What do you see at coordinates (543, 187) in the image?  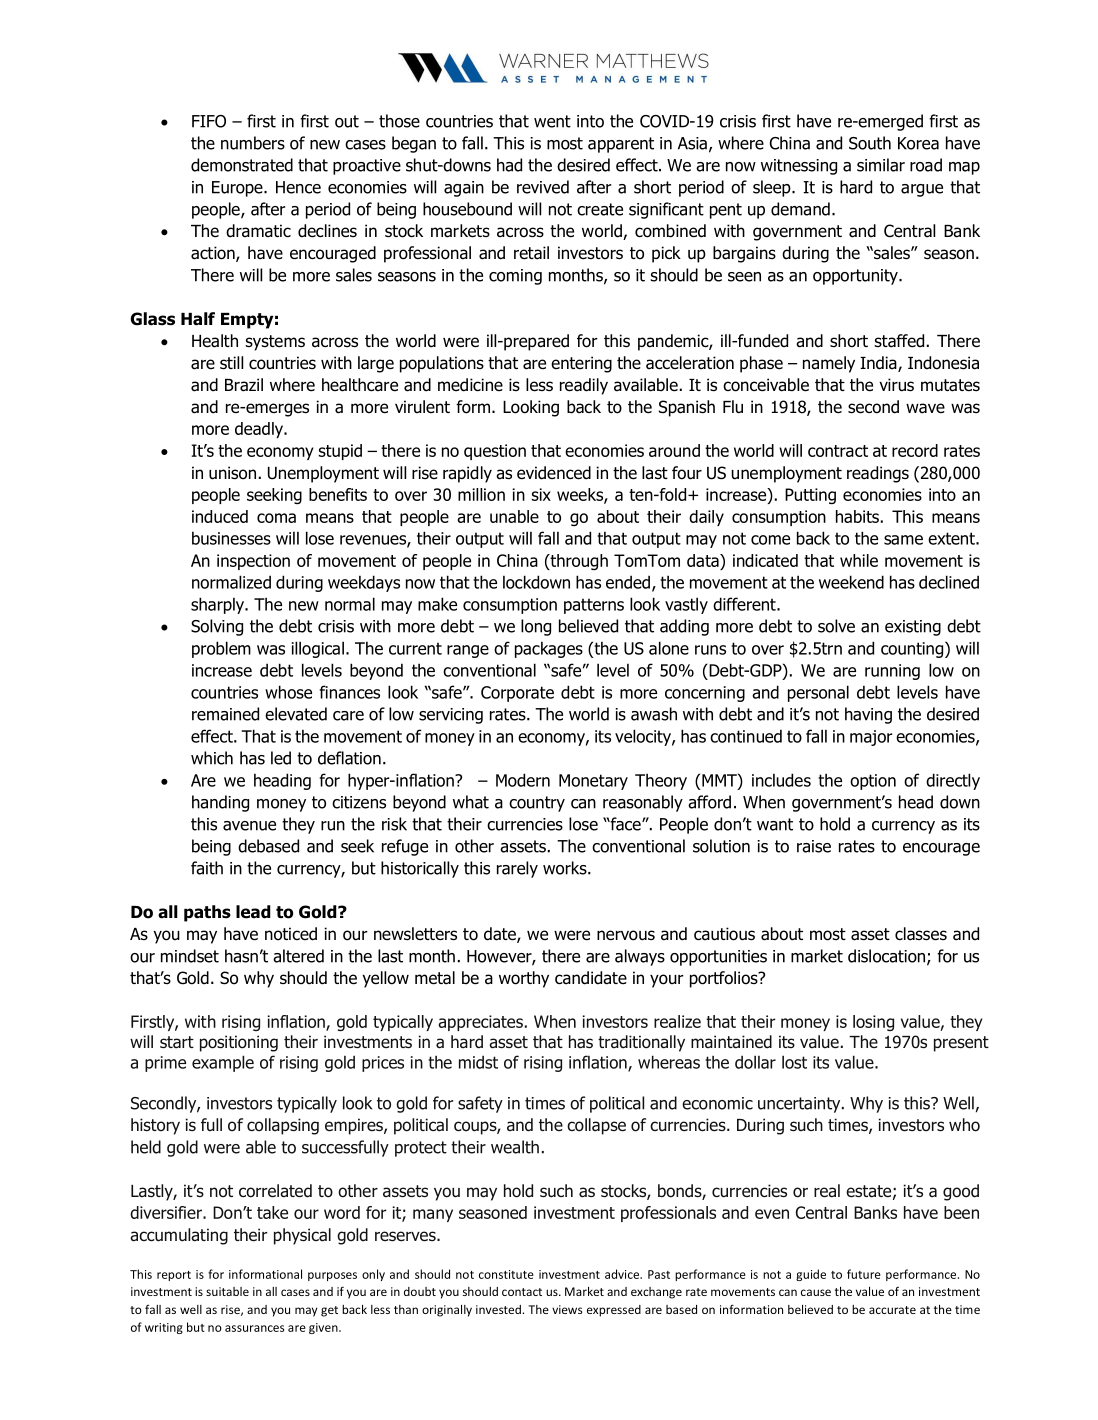 I see `revived` at bounding box center [543, 187].
